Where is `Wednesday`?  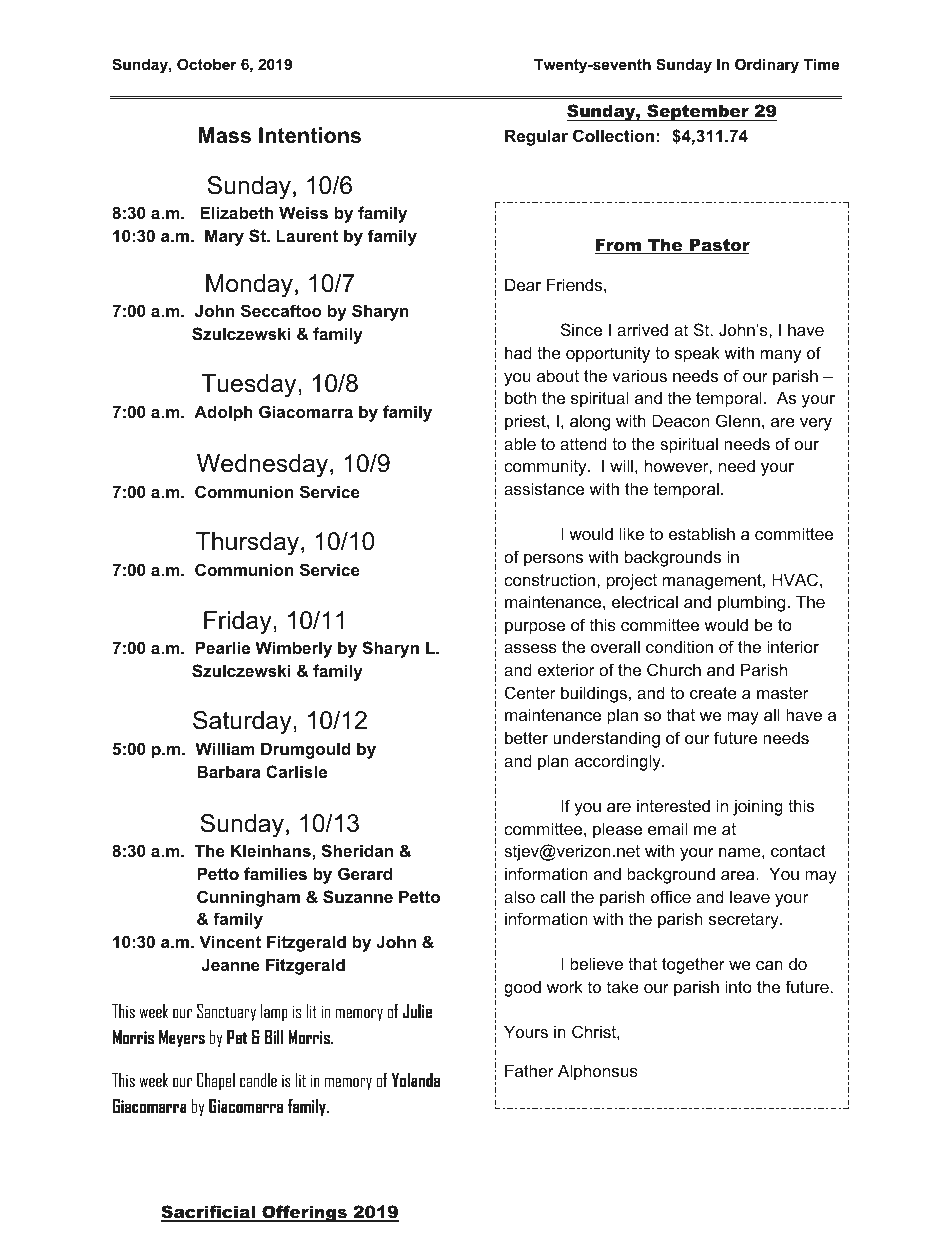 Wednesday is located at coordinates (264, 466).
